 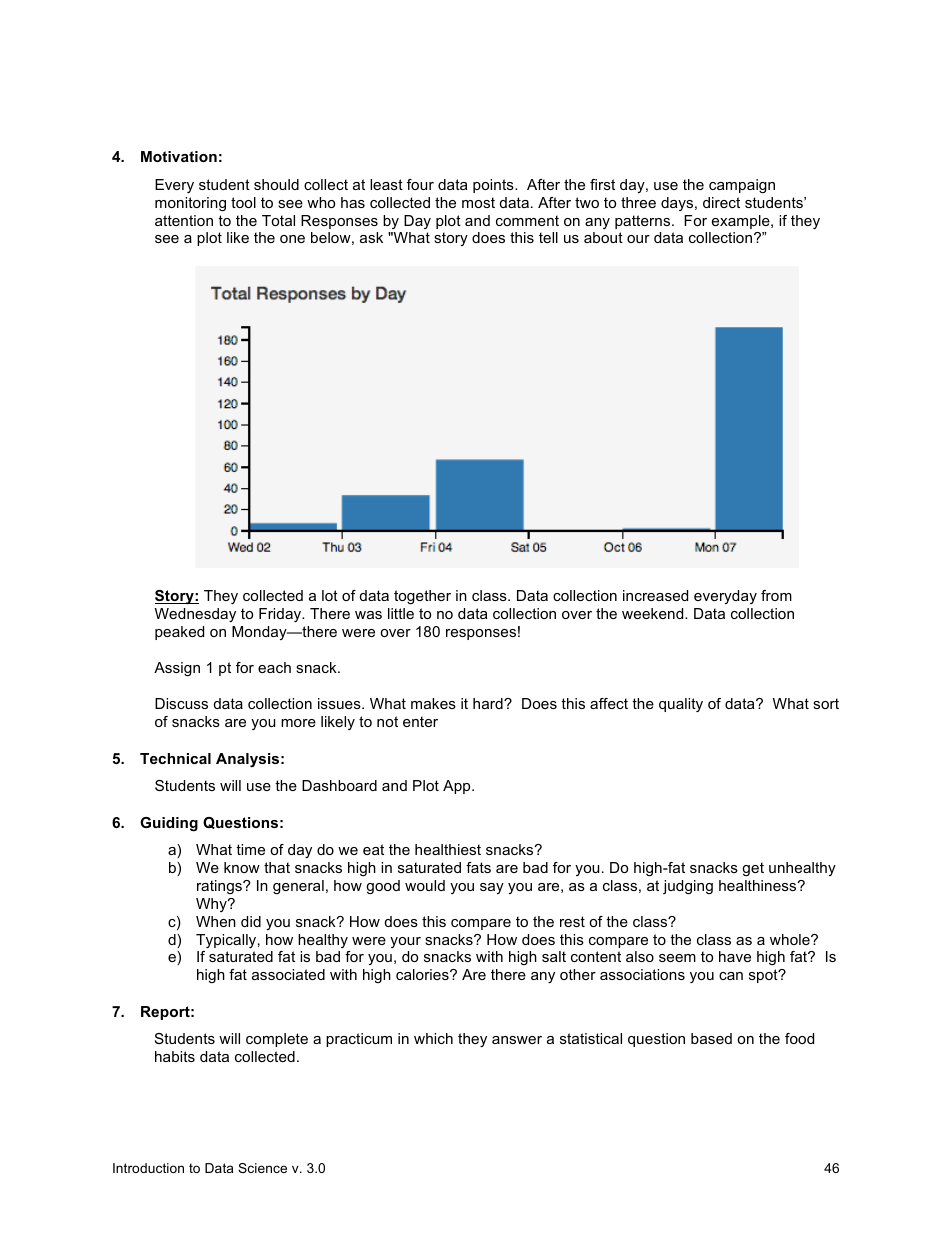 I want to click on together, so click(x=422, y=597).
